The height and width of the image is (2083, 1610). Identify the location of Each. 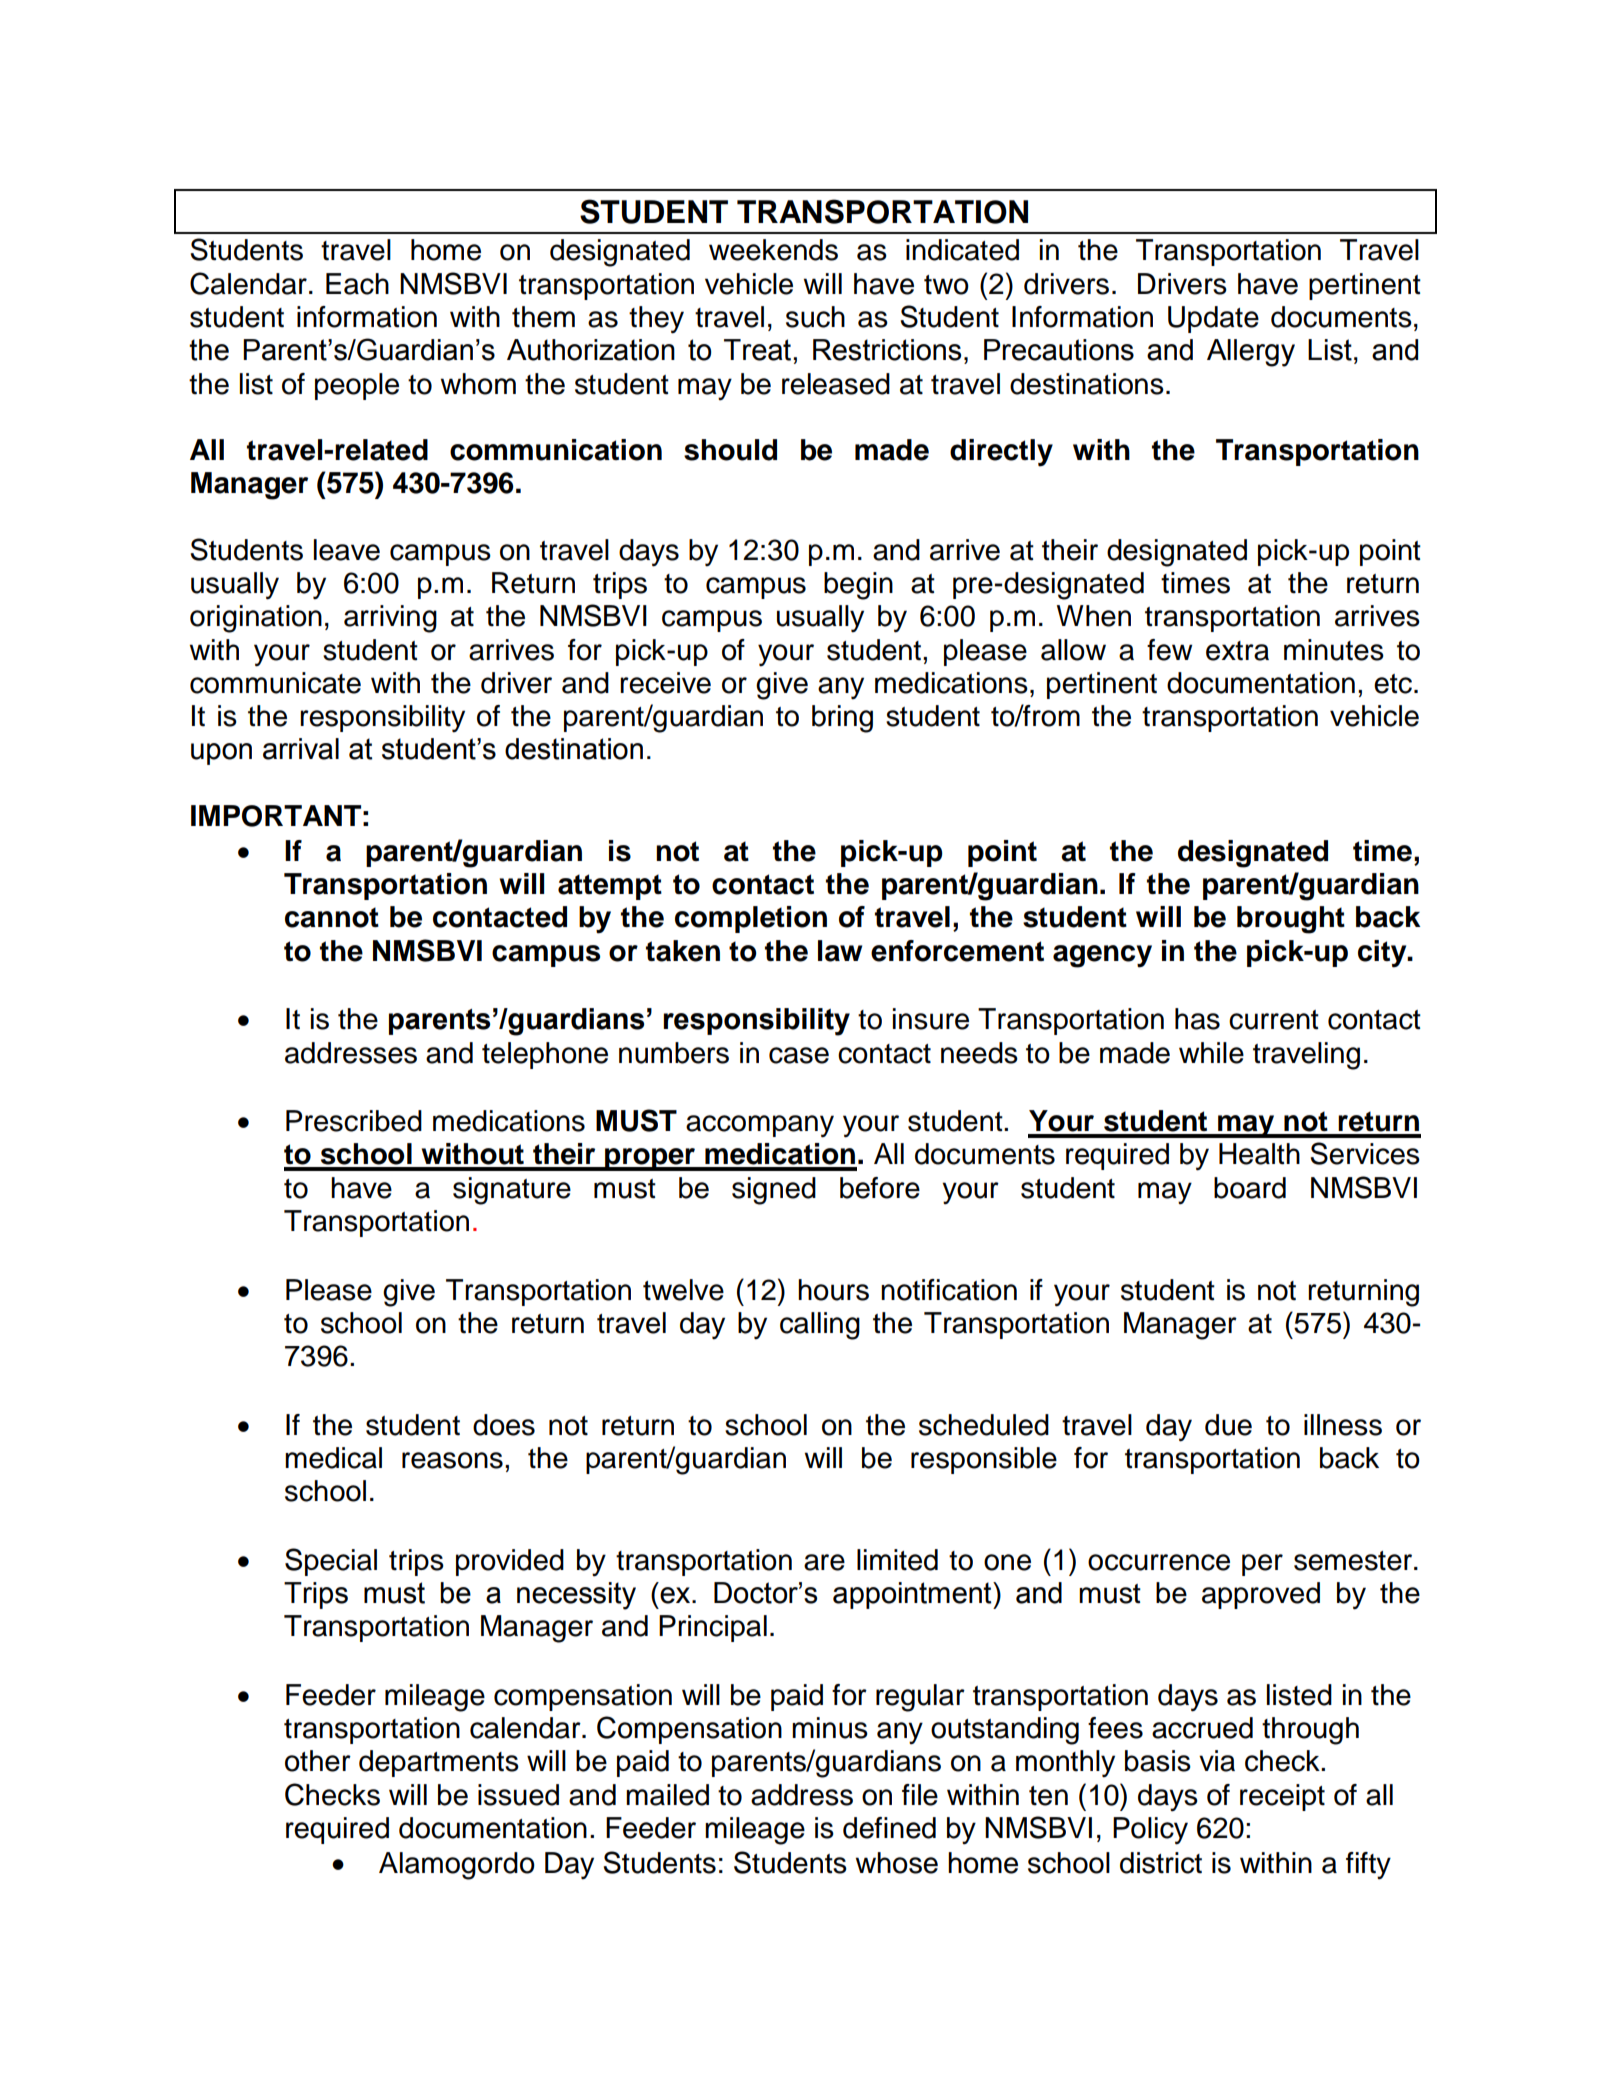
(357, 284).
